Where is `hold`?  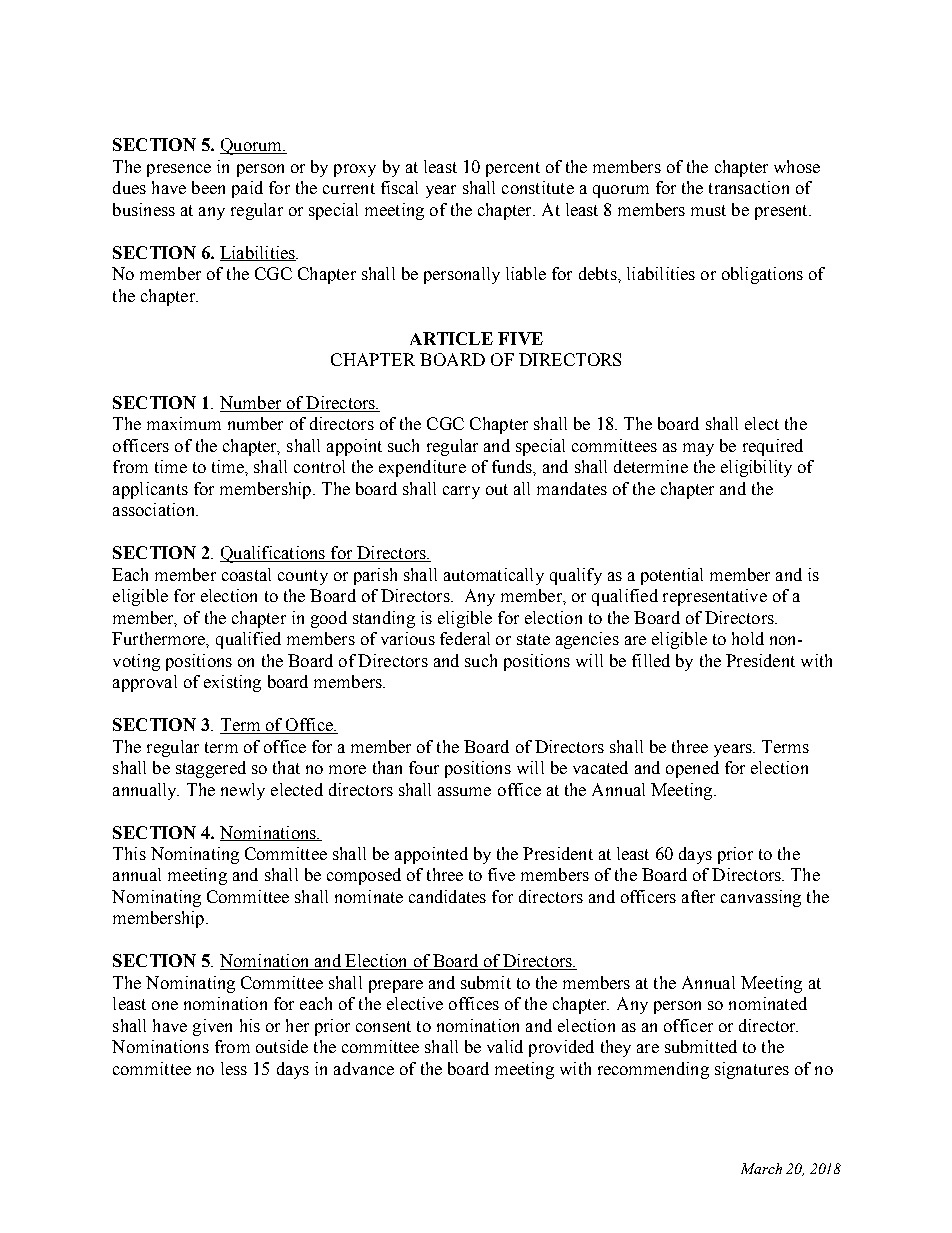
hold is located at coordinates (748, 638).
